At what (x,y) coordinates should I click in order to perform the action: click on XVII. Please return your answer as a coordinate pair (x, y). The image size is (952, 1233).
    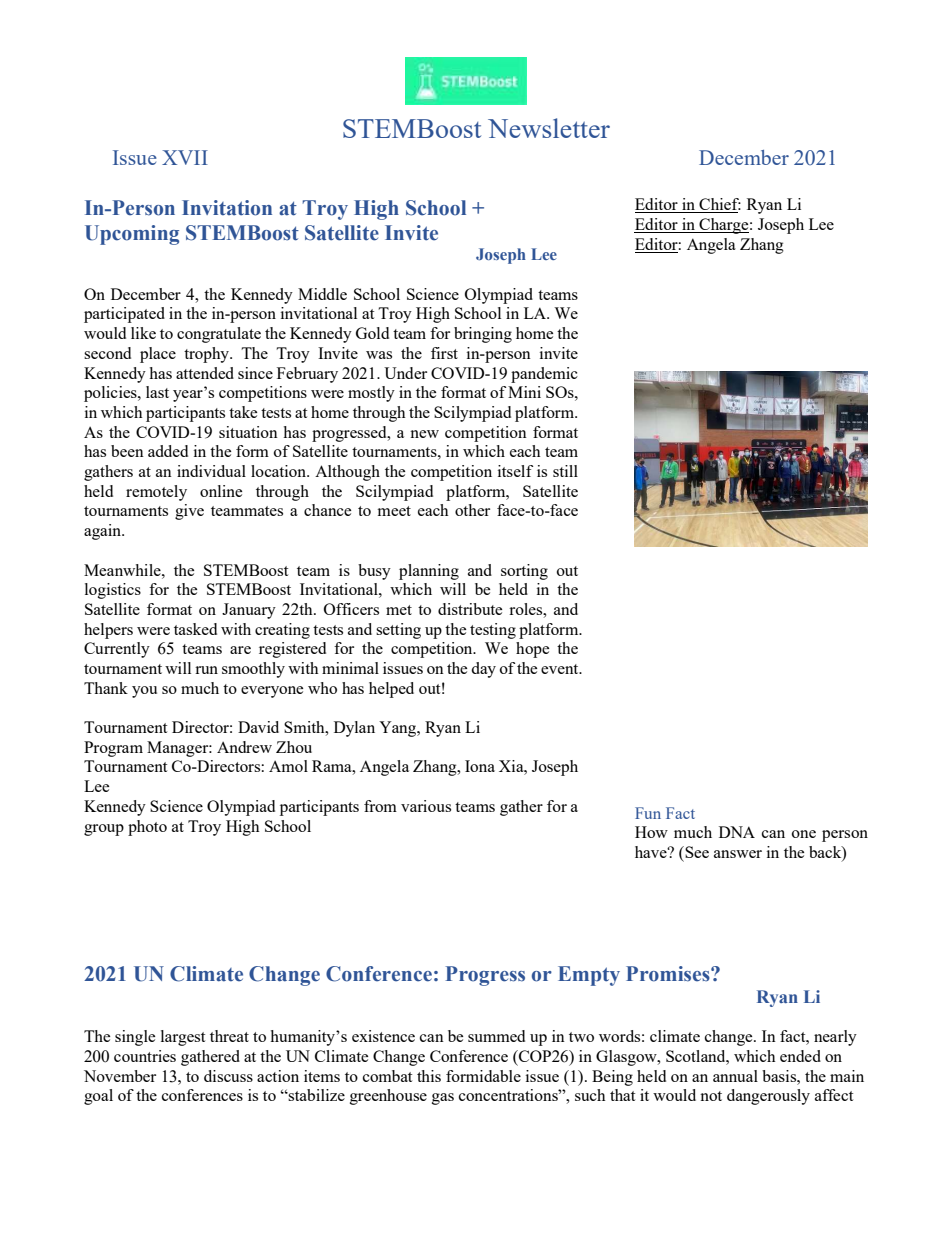
    Looking at the image, I should click on (185, 157).
